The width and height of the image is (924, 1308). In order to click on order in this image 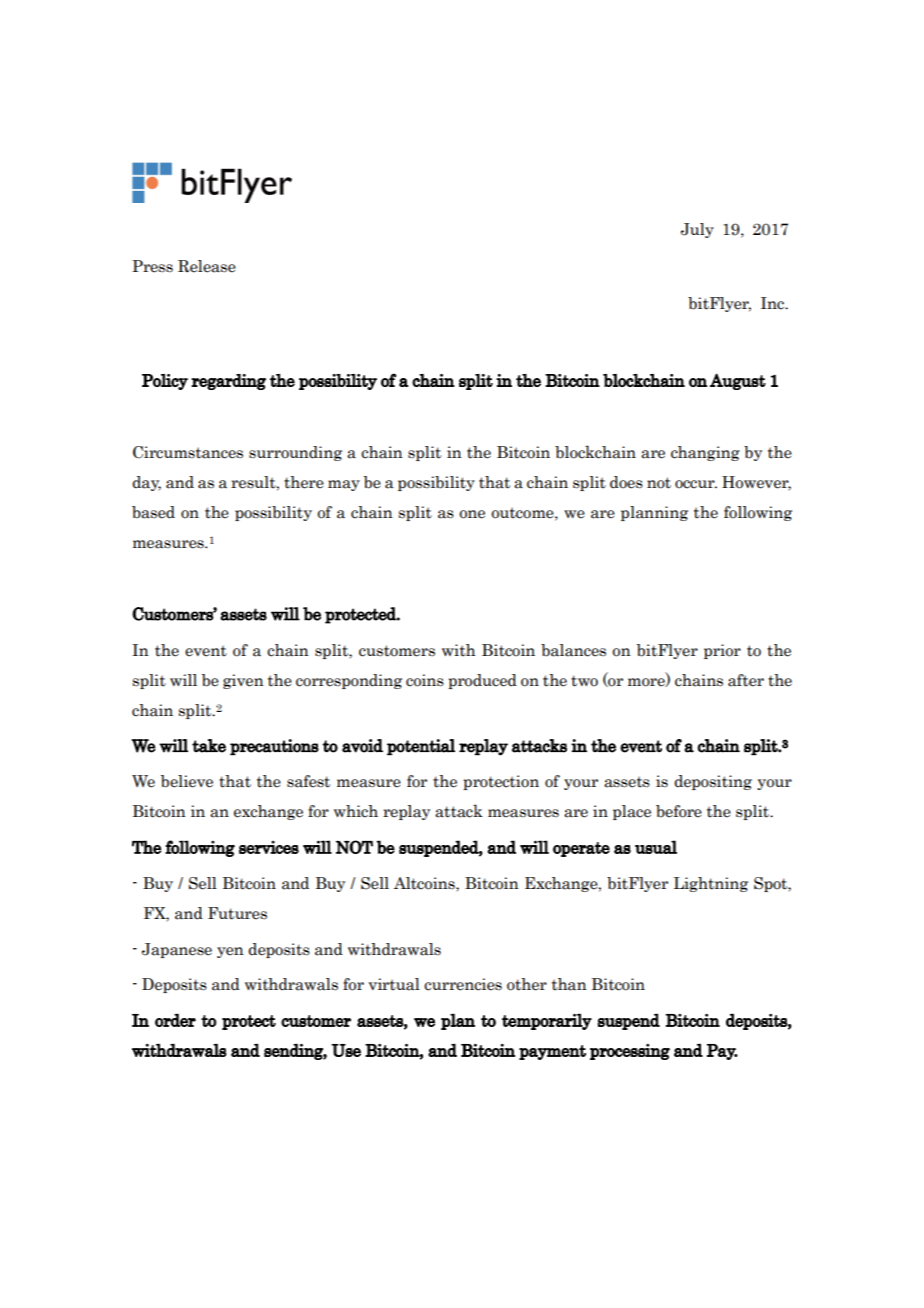, I will do `click(175, 1020)`.
